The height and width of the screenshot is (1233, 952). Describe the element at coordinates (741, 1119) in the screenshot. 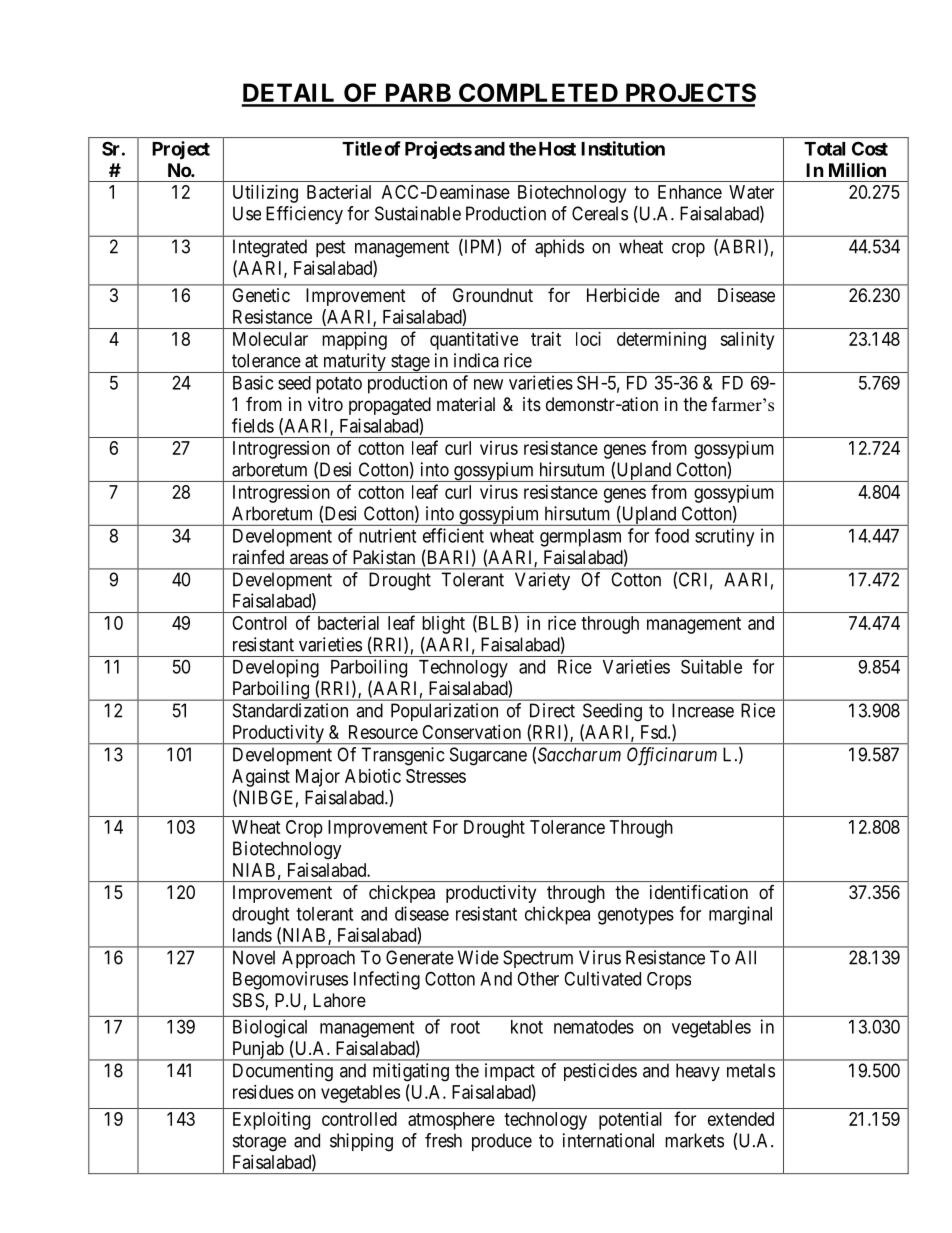

I see `extended` at that location.
